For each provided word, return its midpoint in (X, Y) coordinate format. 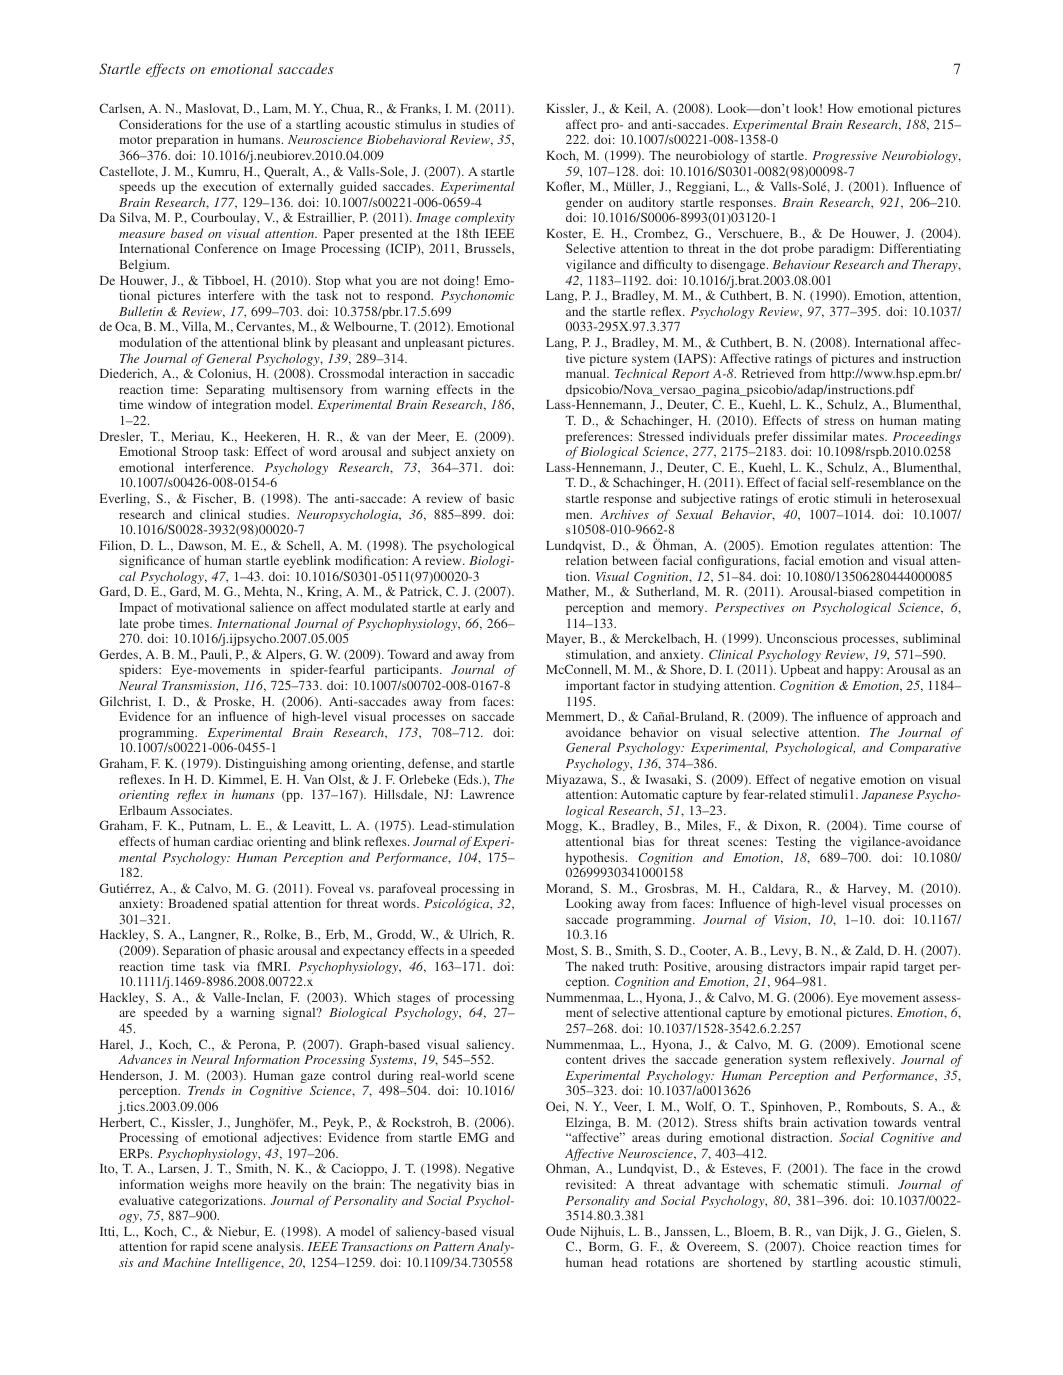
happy (864, 671)
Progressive (844, 157)
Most (561, 951)
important (592, 686)
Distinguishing (265, 764)
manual (587, 373)
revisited (590, 1184)
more (248, 1185)
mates (869, 437)
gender (585, 205)
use (257, 125)
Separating (235, 392)
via (241, 966)
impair (848, 967)
